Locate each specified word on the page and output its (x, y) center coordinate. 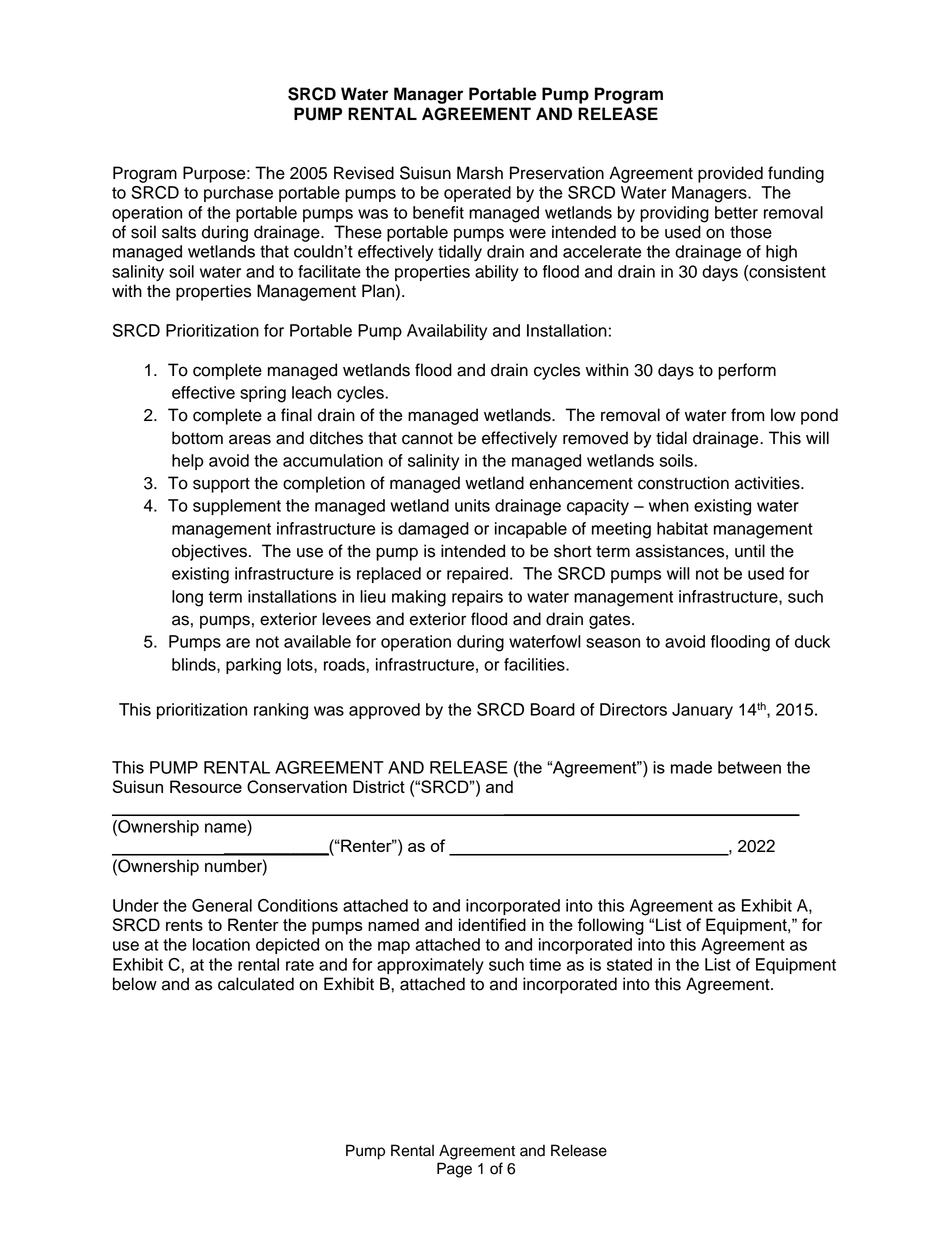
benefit (438, 212)
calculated (256, 984)
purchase (238, 194)
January (702, 711)
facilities (535, 664)
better (736, 212)
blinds (195, 665)
